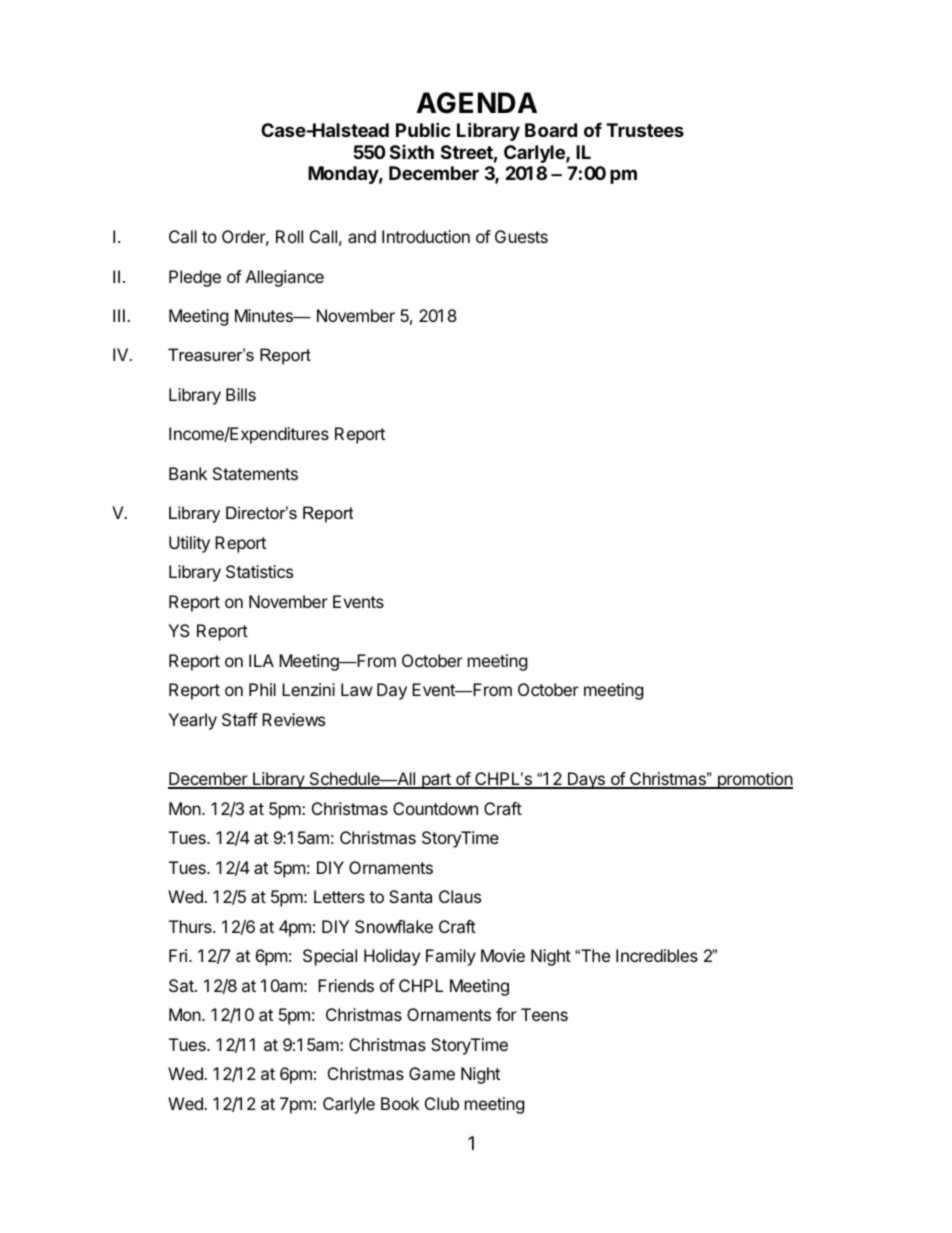  What do you see at coordinates (357, 689) in the screenshot?
I see `Law` at bounding box center [357, 689].
